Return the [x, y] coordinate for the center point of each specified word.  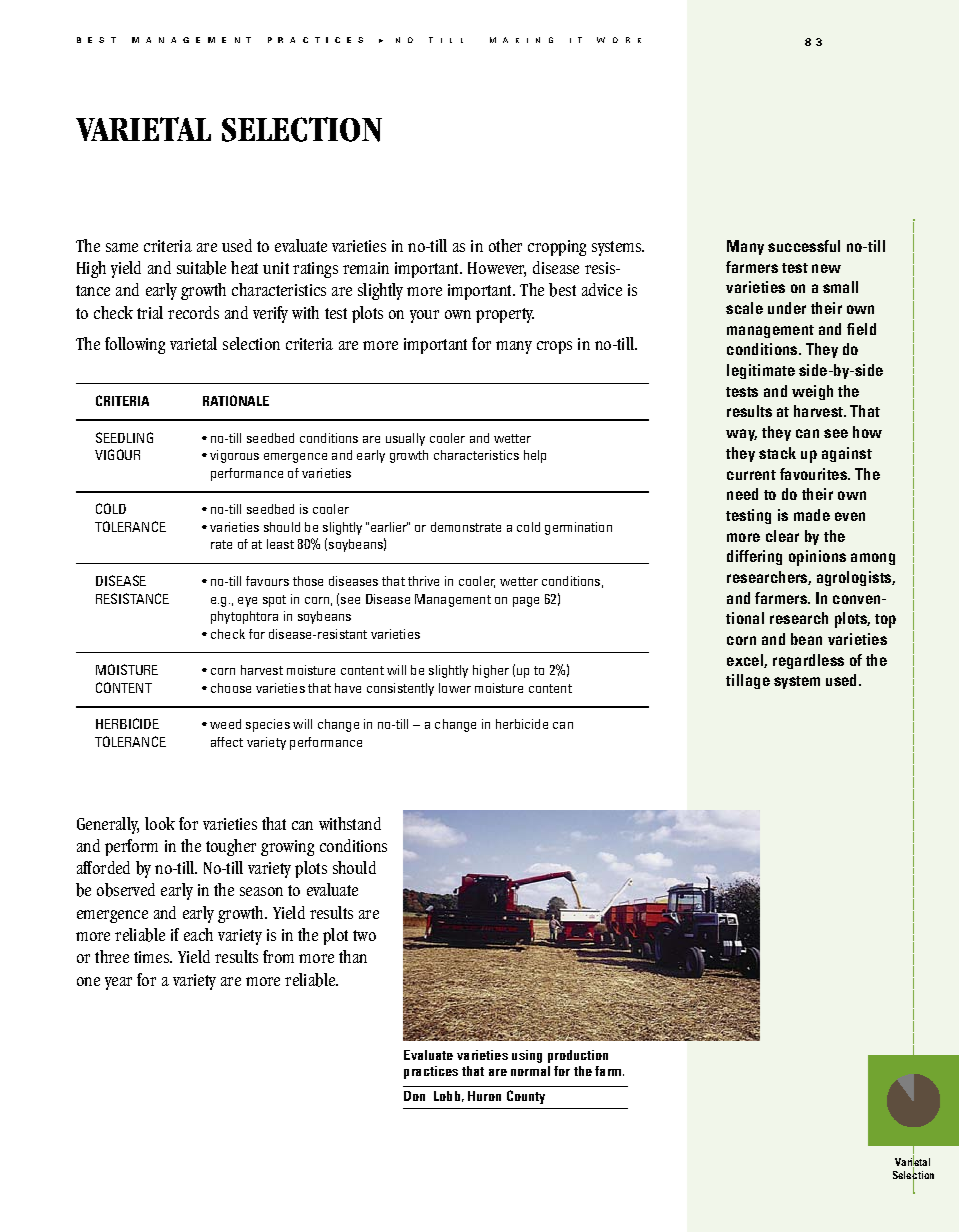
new [826, 268]
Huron [484, 1096]
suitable [201, 268]
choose [231, 688]
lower [455, 688]
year [118, 983]
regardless [808, 661]
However [497, 269]
